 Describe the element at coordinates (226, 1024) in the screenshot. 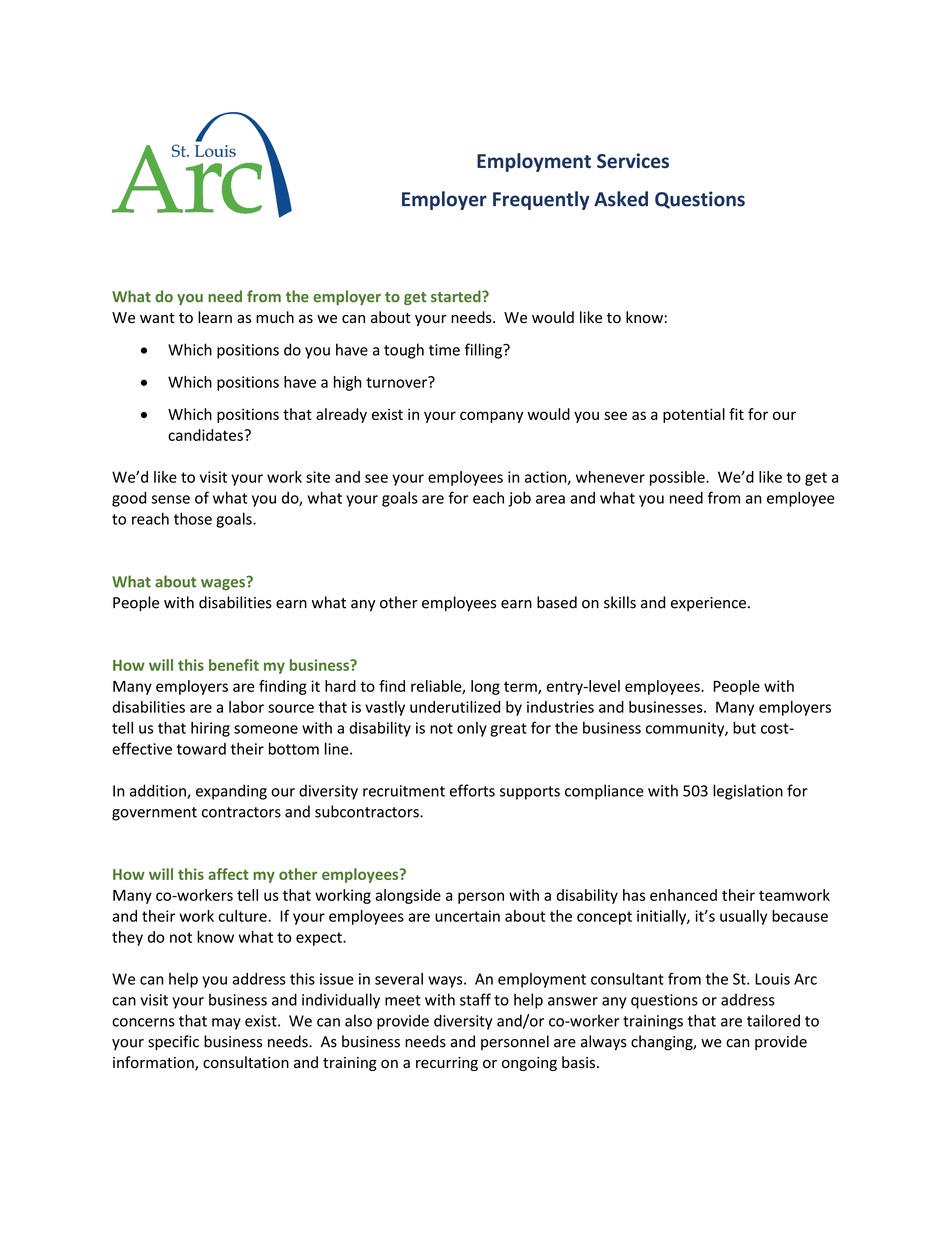

I see `may` at that location.
